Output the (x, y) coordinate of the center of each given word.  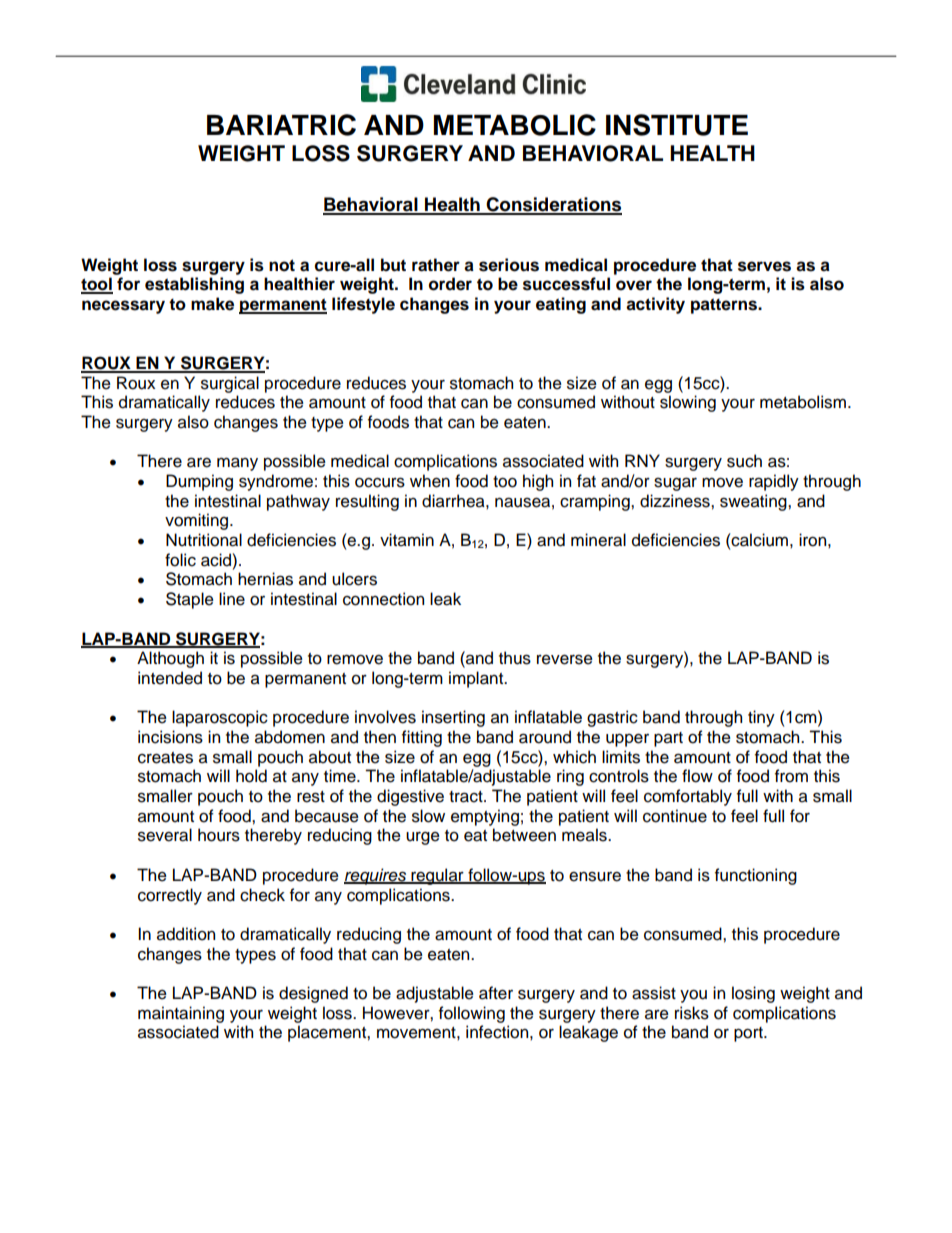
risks (692, 1013)
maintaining (181, 1014)
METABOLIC (515, 125)
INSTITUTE (677, 125)
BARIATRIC (281, 125)
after (496, 993)
